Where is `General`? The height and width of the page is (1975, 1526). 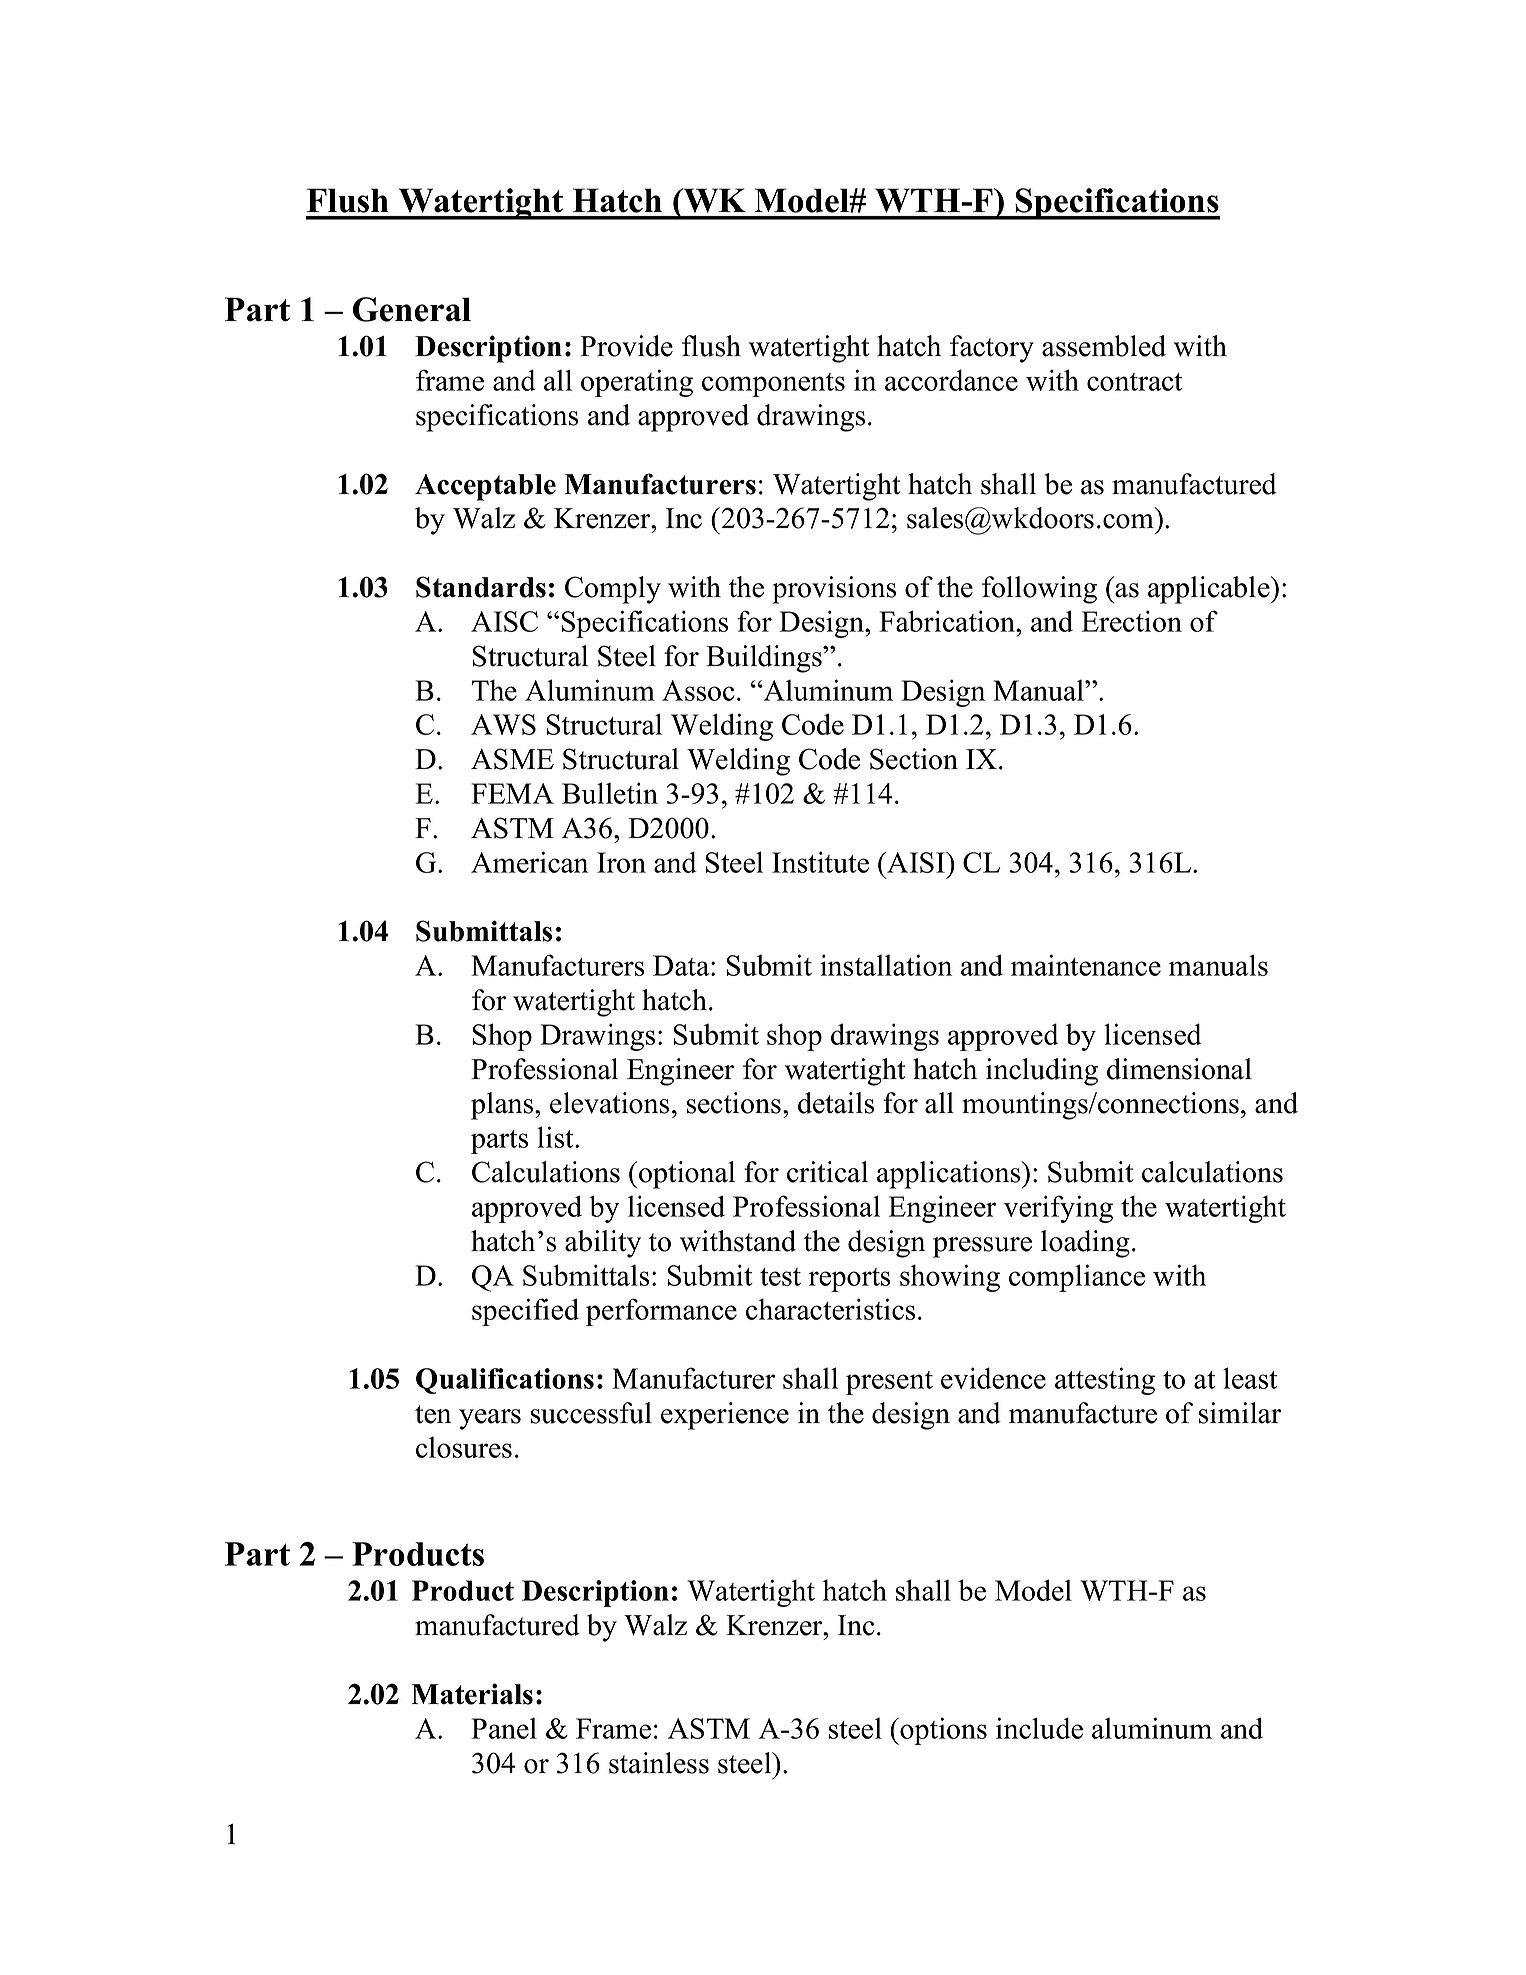
General is located at coordinates (412, 309).
